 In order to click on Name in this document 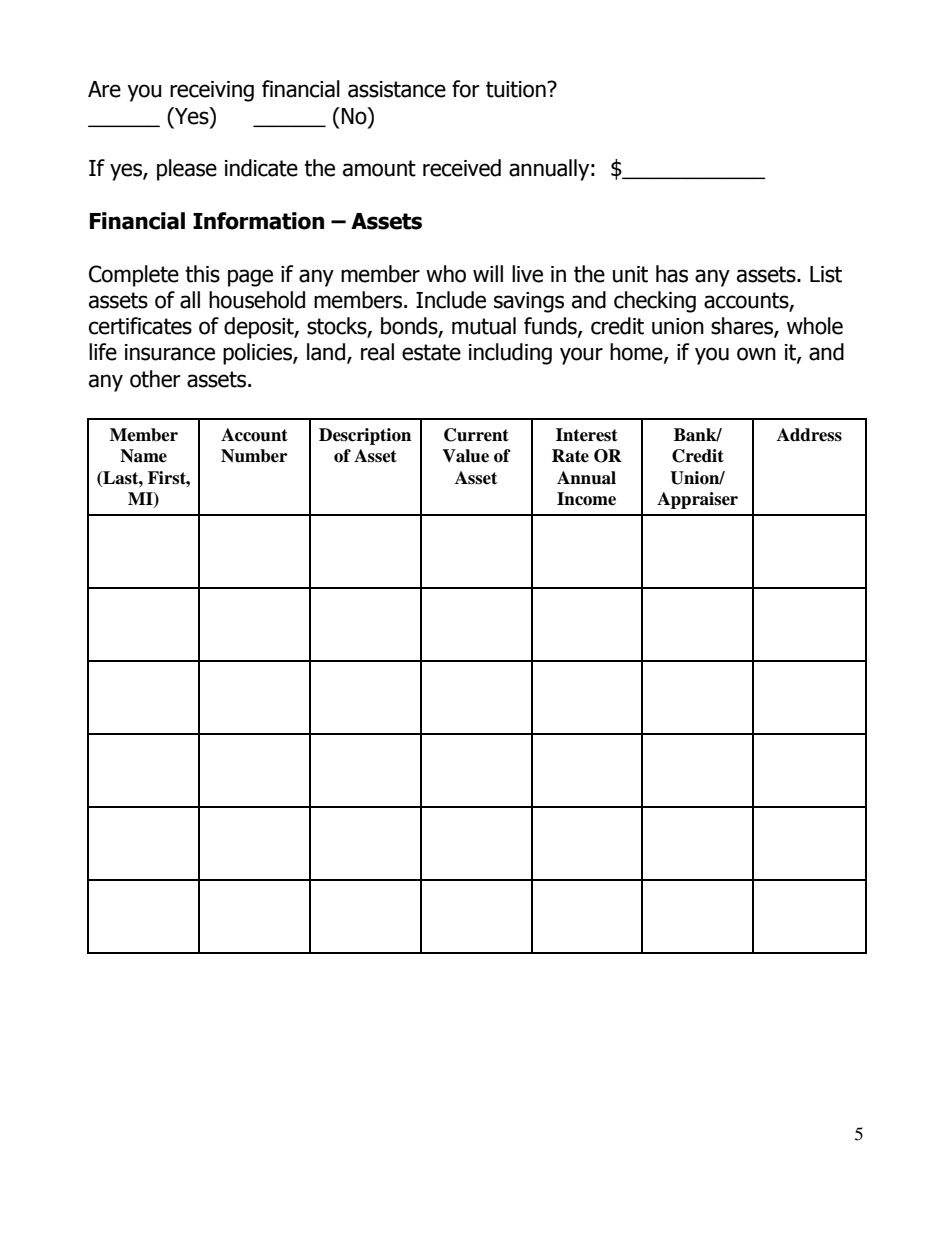, I will do `click(143, 456)`.
